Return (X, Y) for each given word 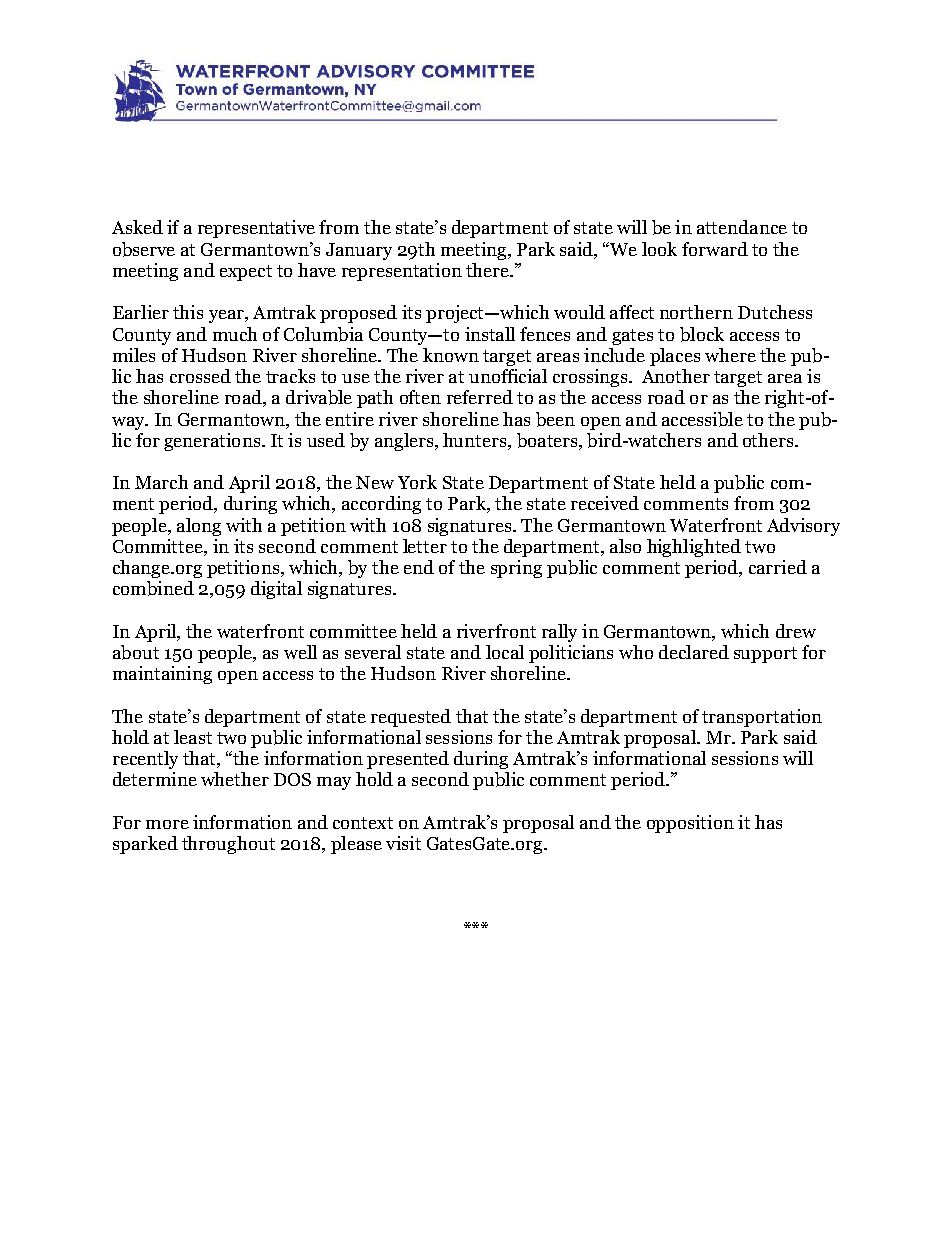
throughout (228, 845)
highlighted (694, 548)
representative (256, 229)
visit (403, 843)
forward (715, 249)
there (488, 270)
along (199, 527)
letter (425, 546)
